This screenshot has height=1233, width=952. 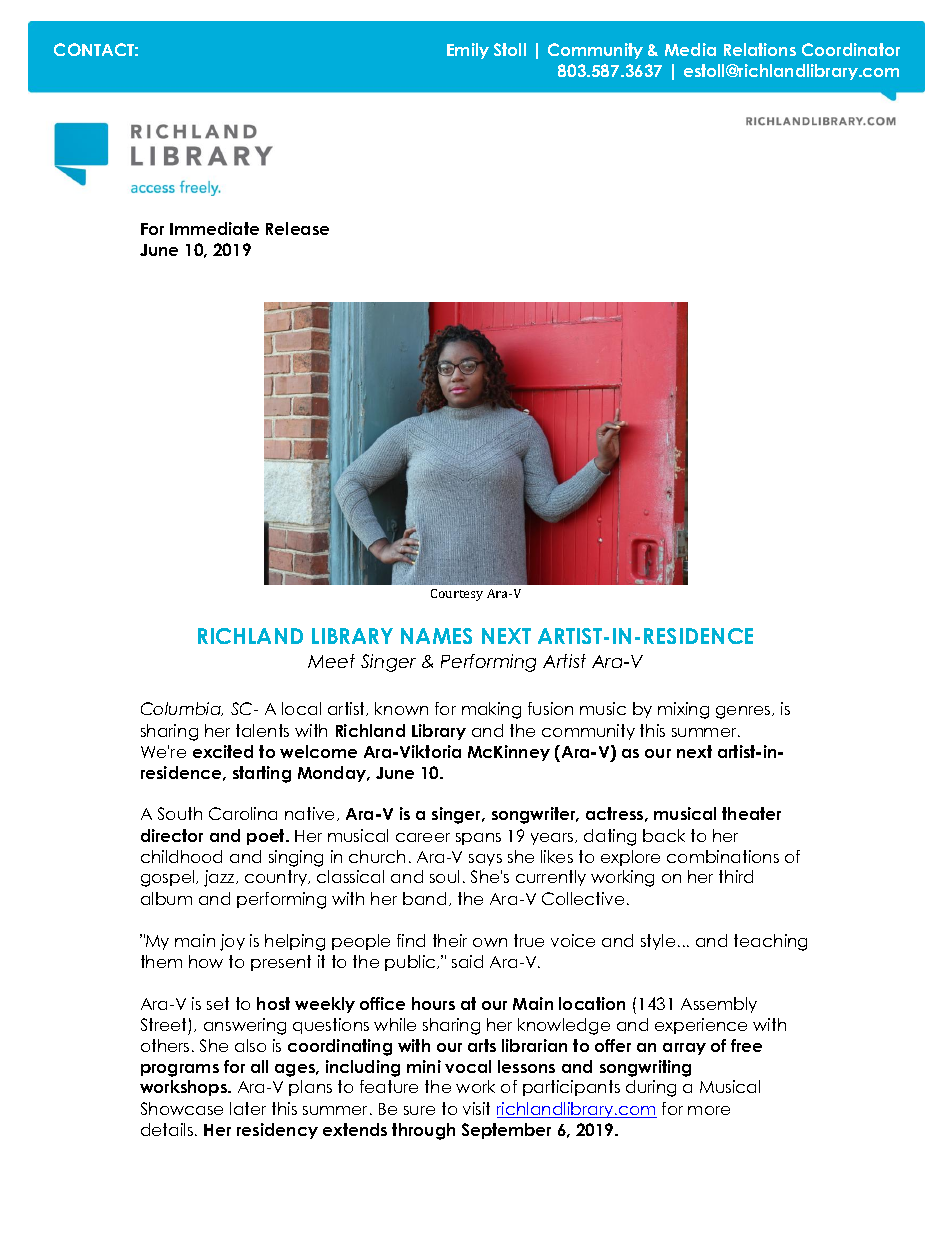 I want to click on NAMES, so click(x=436, y=636).
